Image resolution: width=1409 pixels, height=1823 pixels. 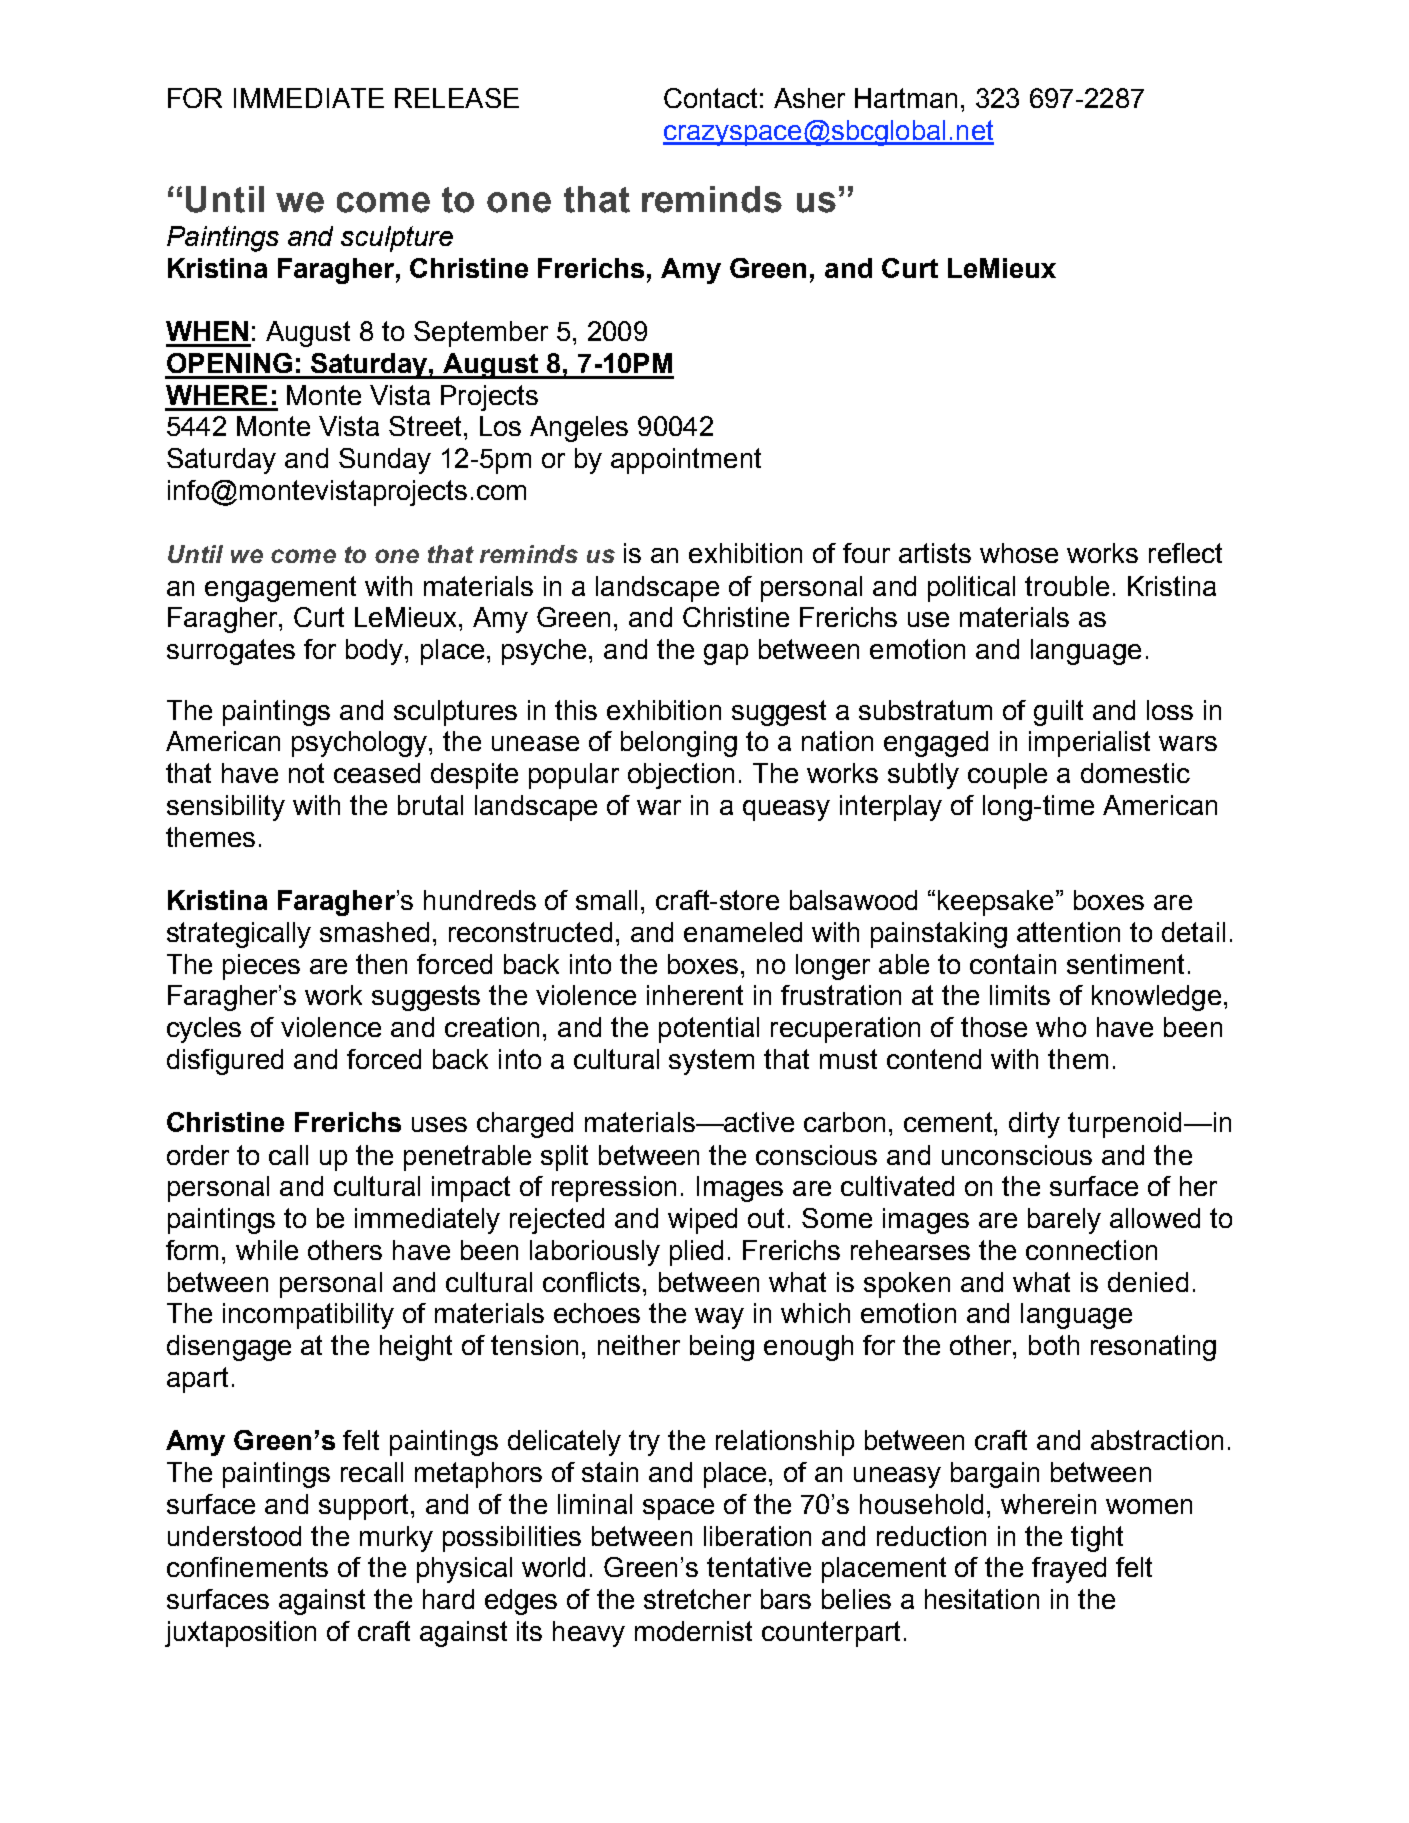 What do you see at coordinates (606, 900) in the screenshot?
I see `small` at bounding box center [606, 900].
